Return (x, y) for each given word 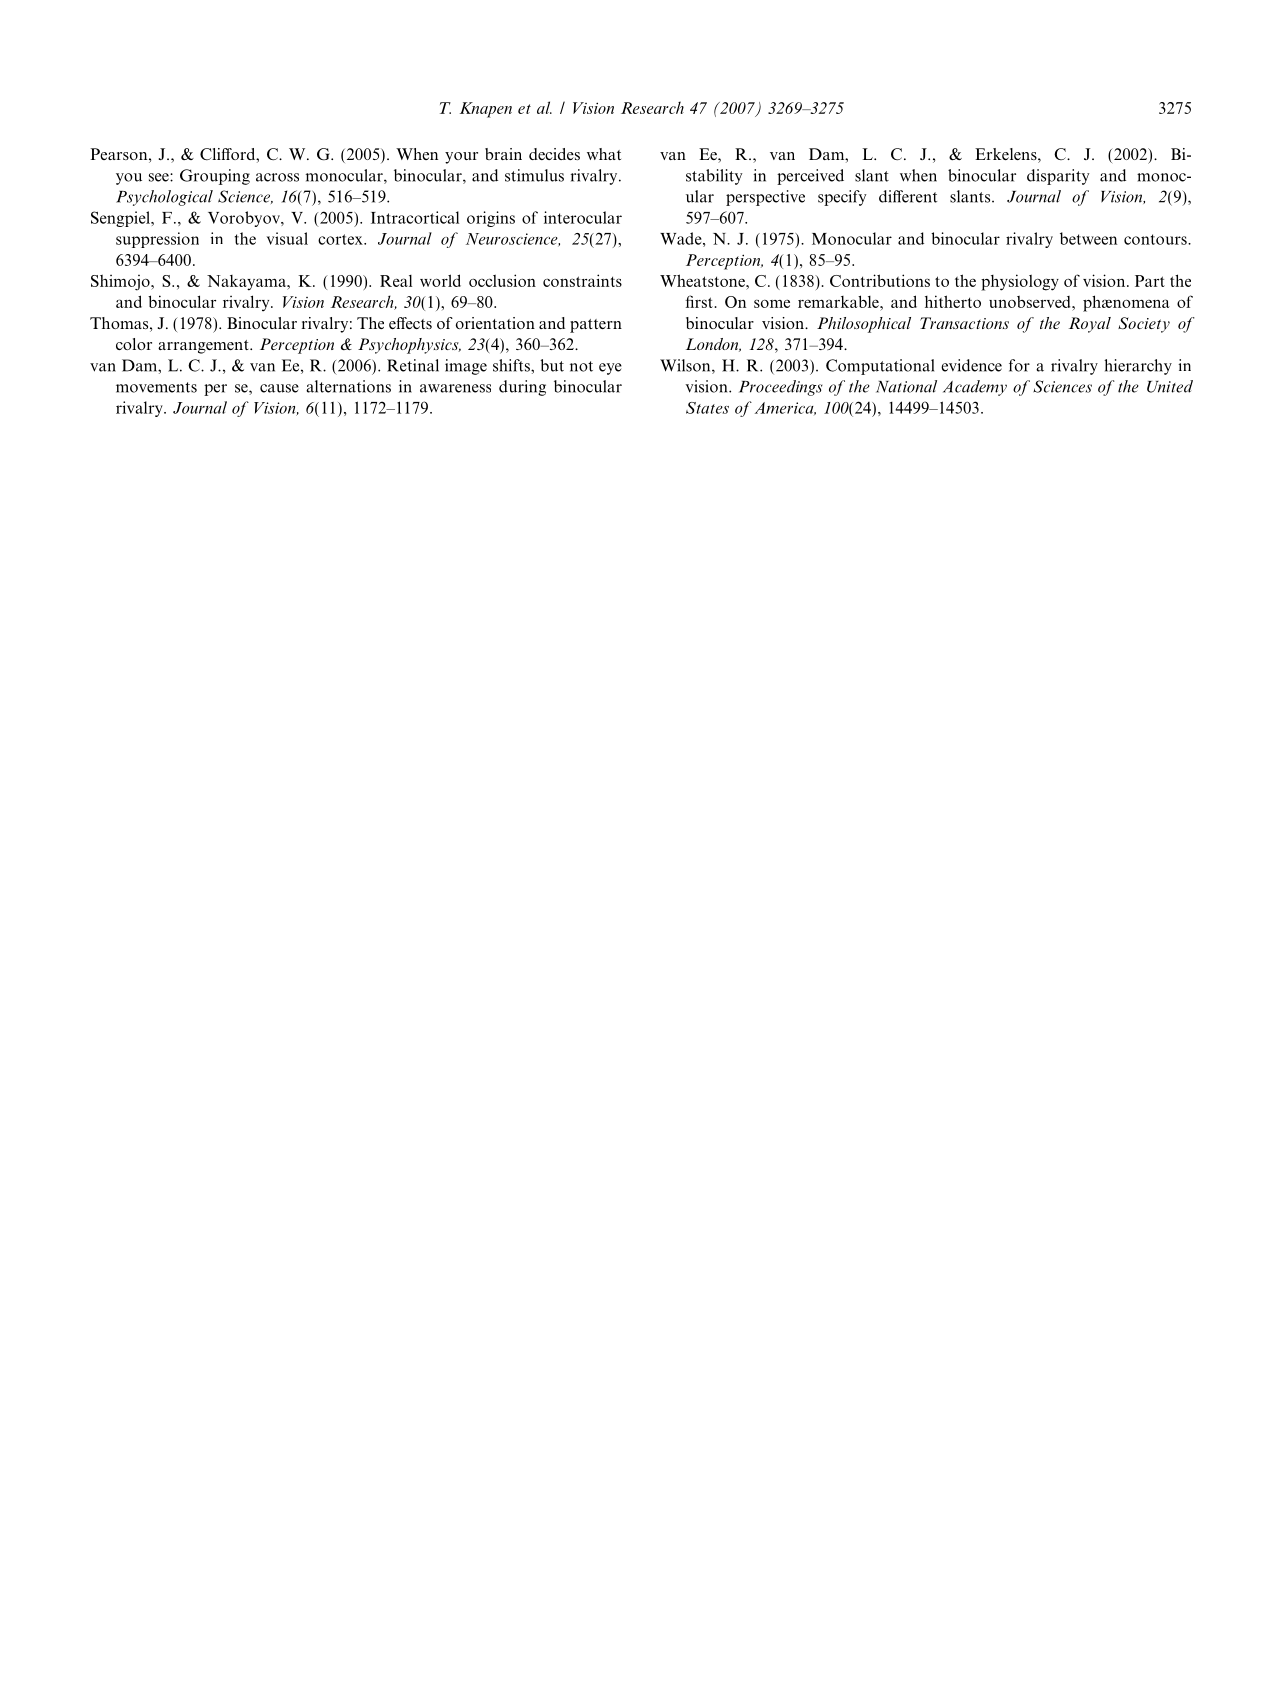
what (604, 154)
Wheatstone (703, 280)
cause (279, 388)
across (277, 177)
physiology (1020, 282)
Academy (975, 388)
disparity (1058, 177)
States (707, 408)
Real (396, 281)
